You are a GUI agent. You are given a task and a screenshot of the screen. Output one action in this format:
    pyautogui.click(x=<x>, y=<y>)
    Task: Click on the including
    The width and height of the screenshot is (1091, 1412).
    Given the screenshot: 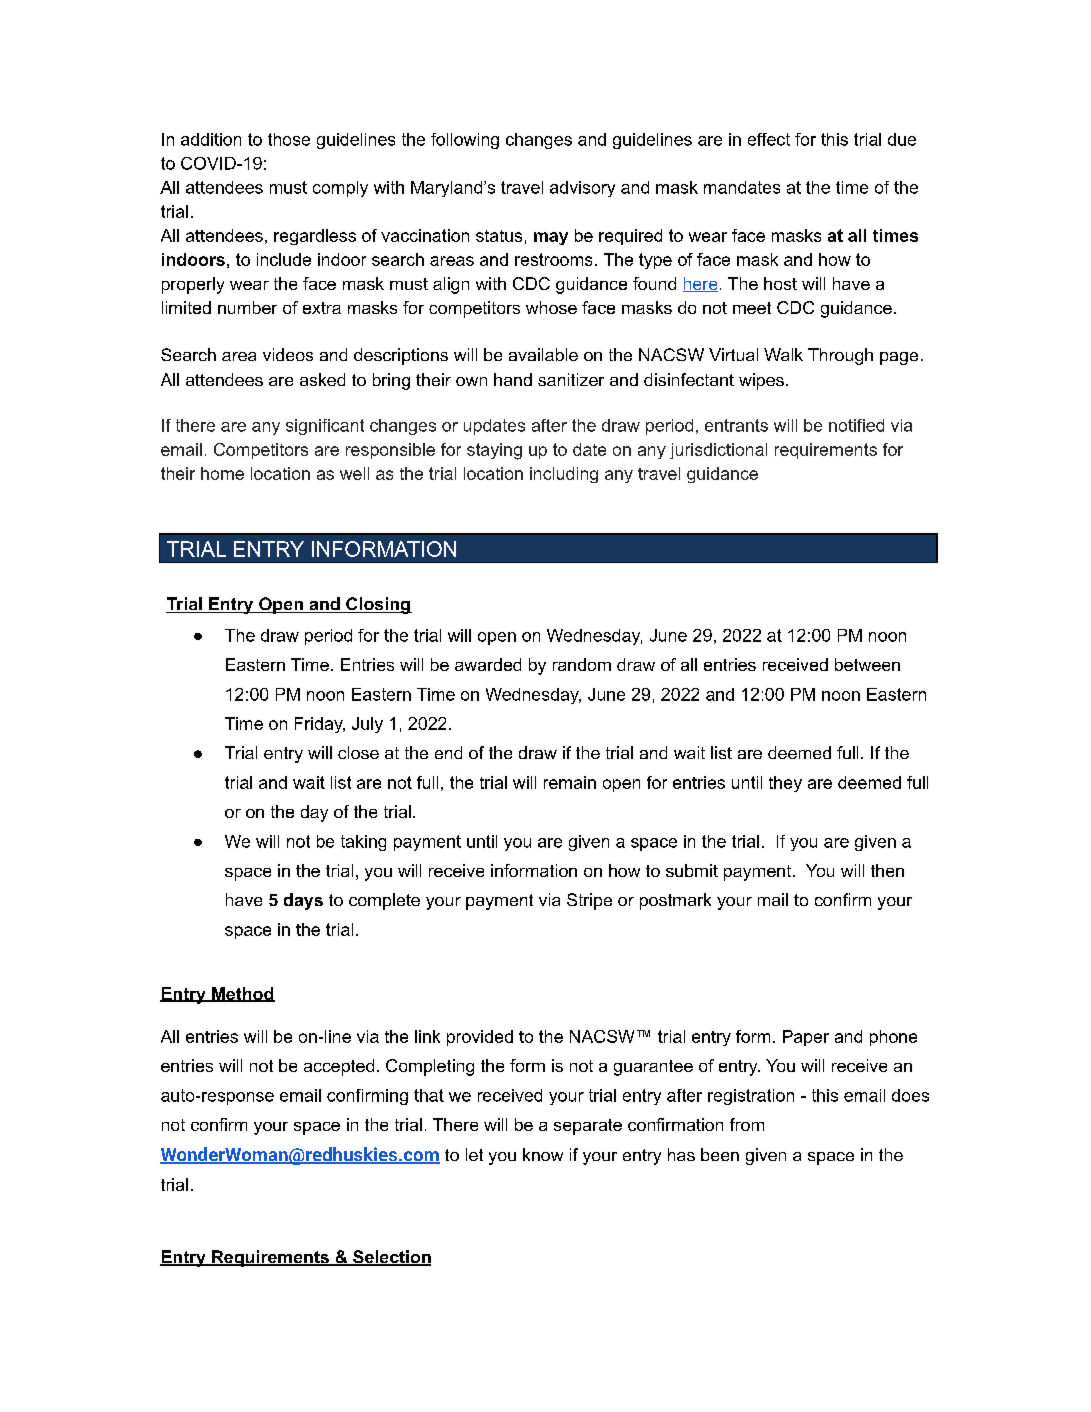 What is the action you would take?
    pyautogui.click(x=564, y=475)
